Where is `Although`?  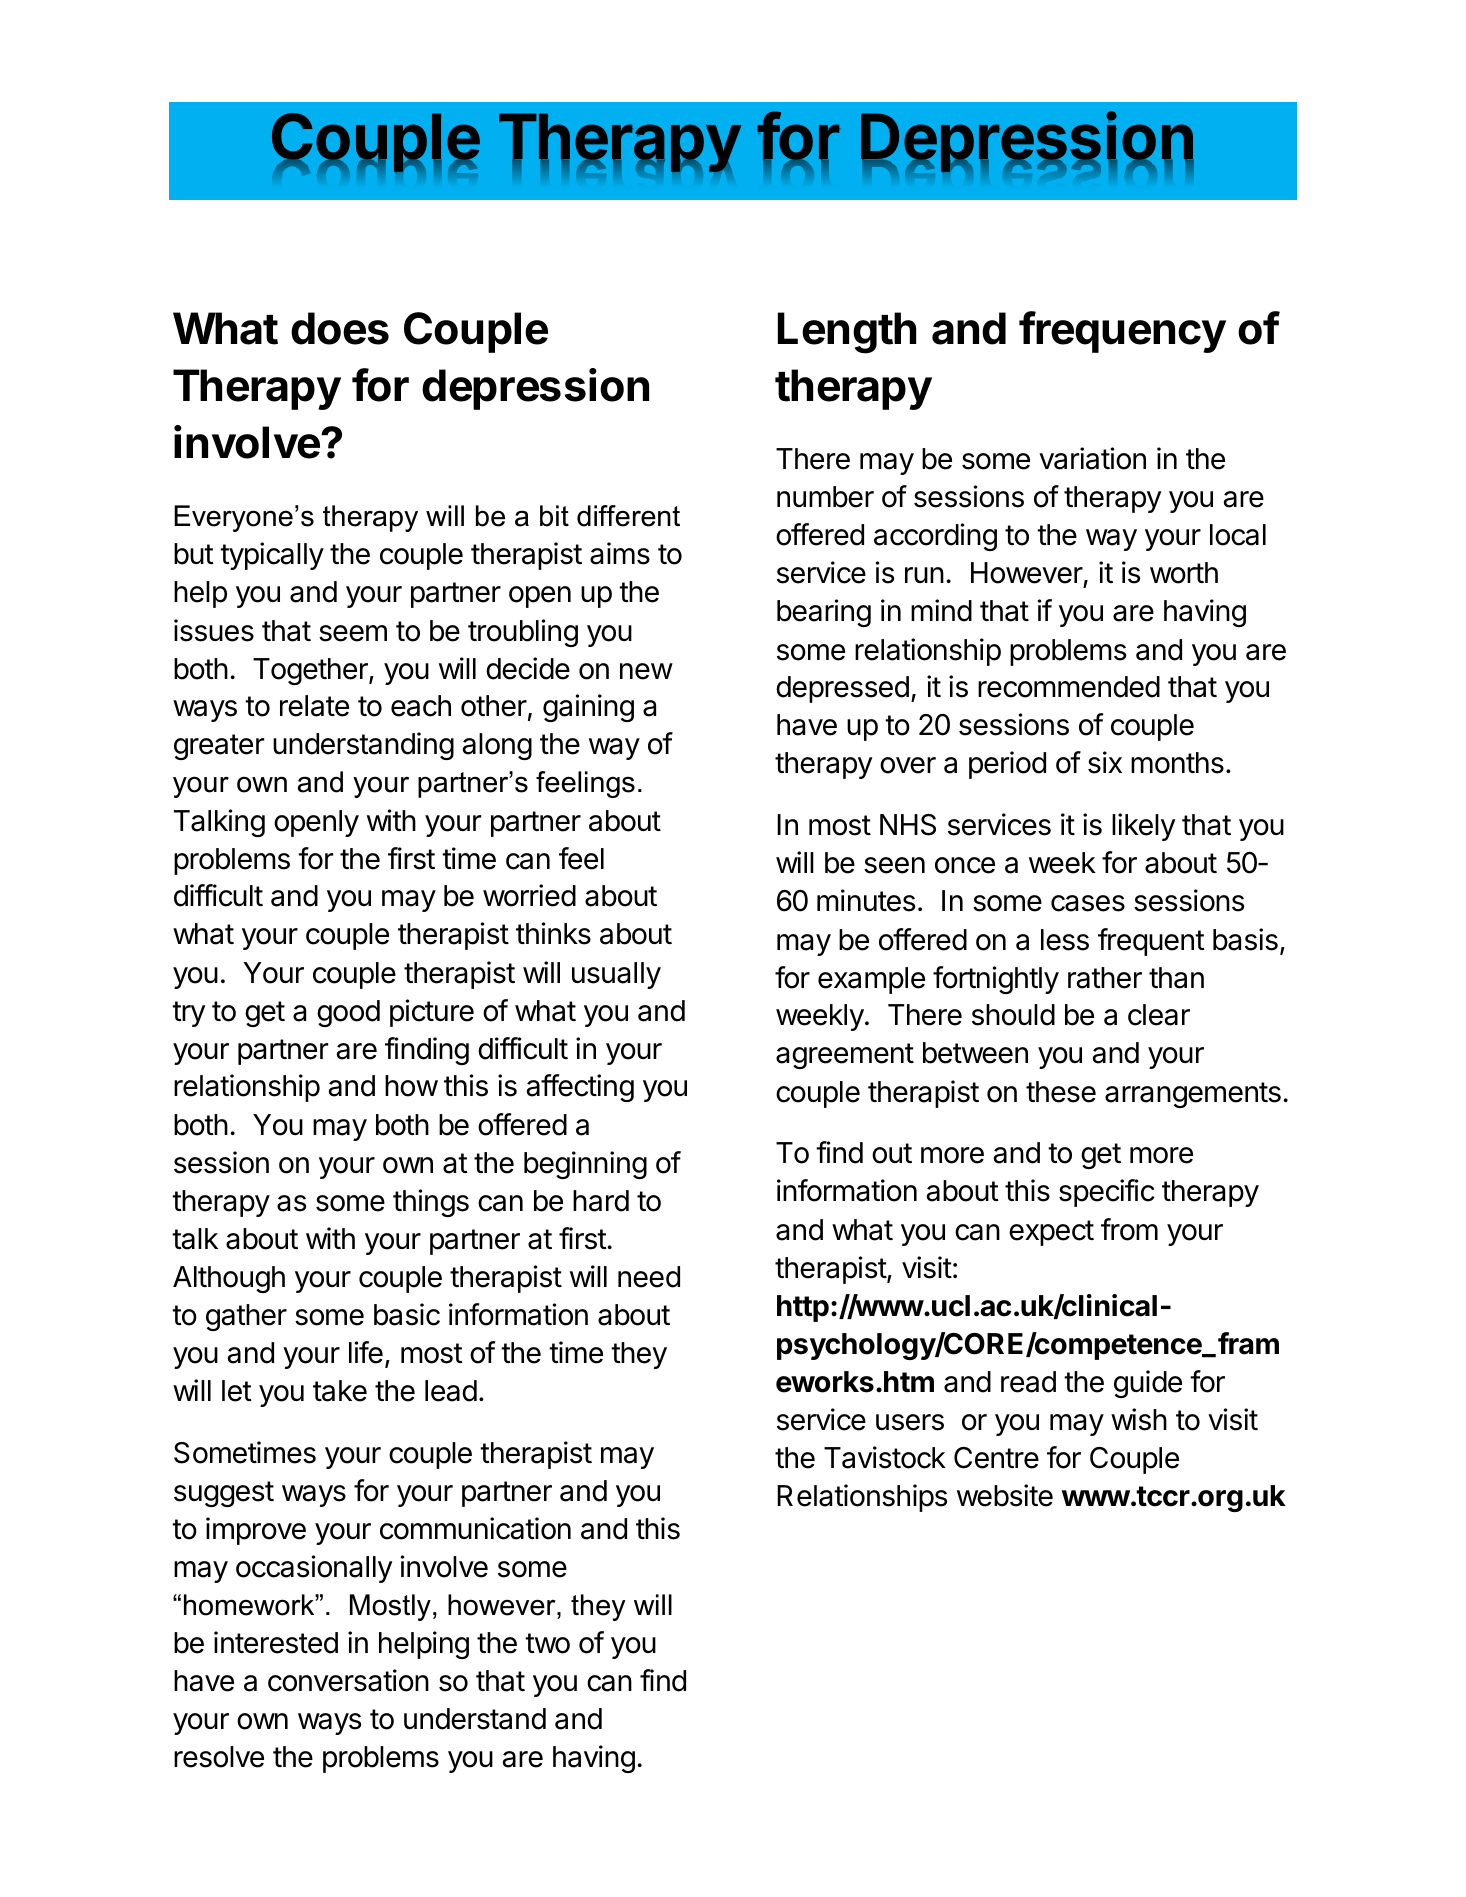
Although is located at coordinates (229, 1279).
